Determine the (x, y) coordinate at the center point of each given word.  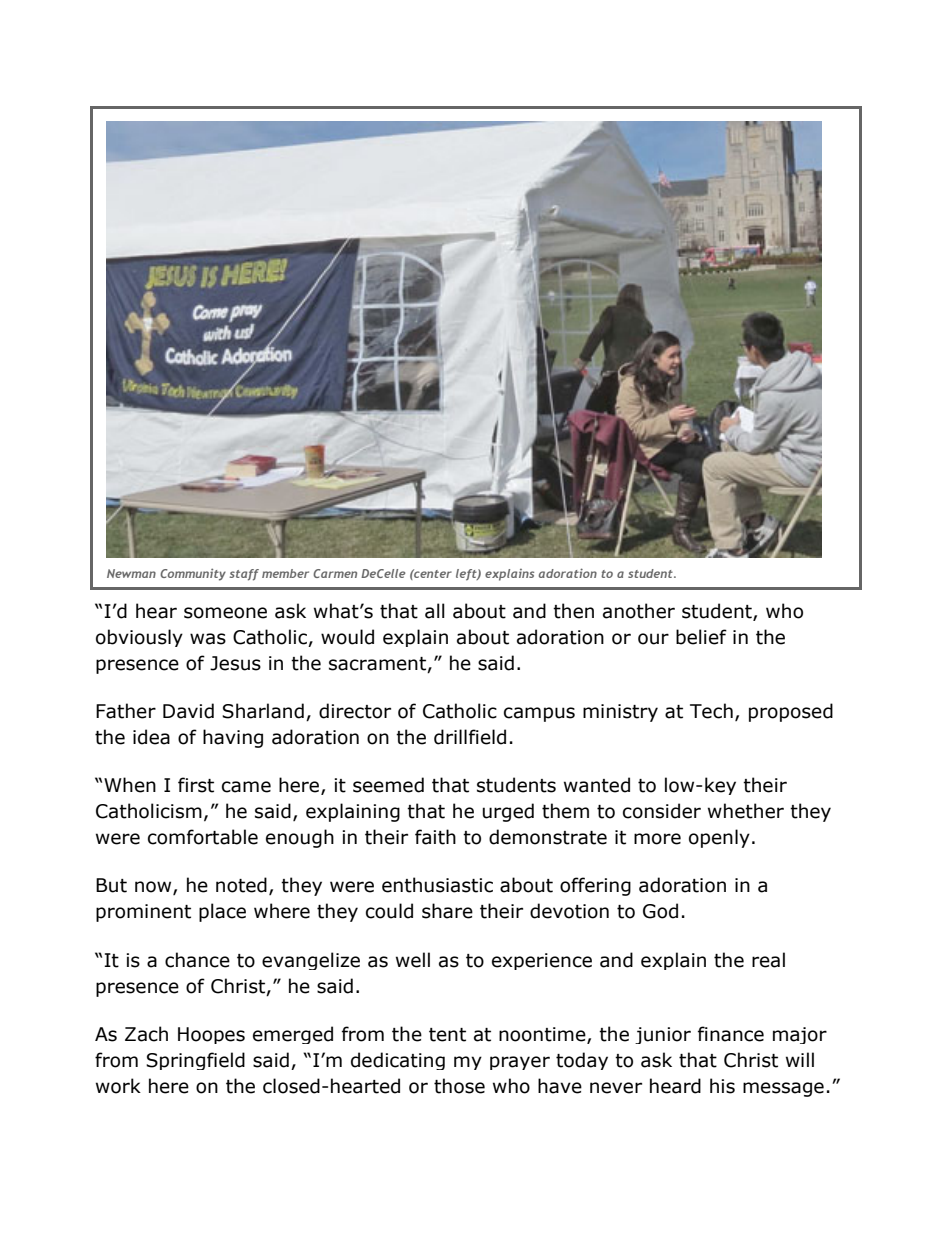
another (639, 611)
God (660, 911)
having (233, 738)
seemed (388, 785)
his (722, 1086)
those (459, 1086)
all (435, 611)
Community (193, 574)
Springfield (195, 1061)
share (447, 911)
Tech (711, 711)
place (222, 912)
